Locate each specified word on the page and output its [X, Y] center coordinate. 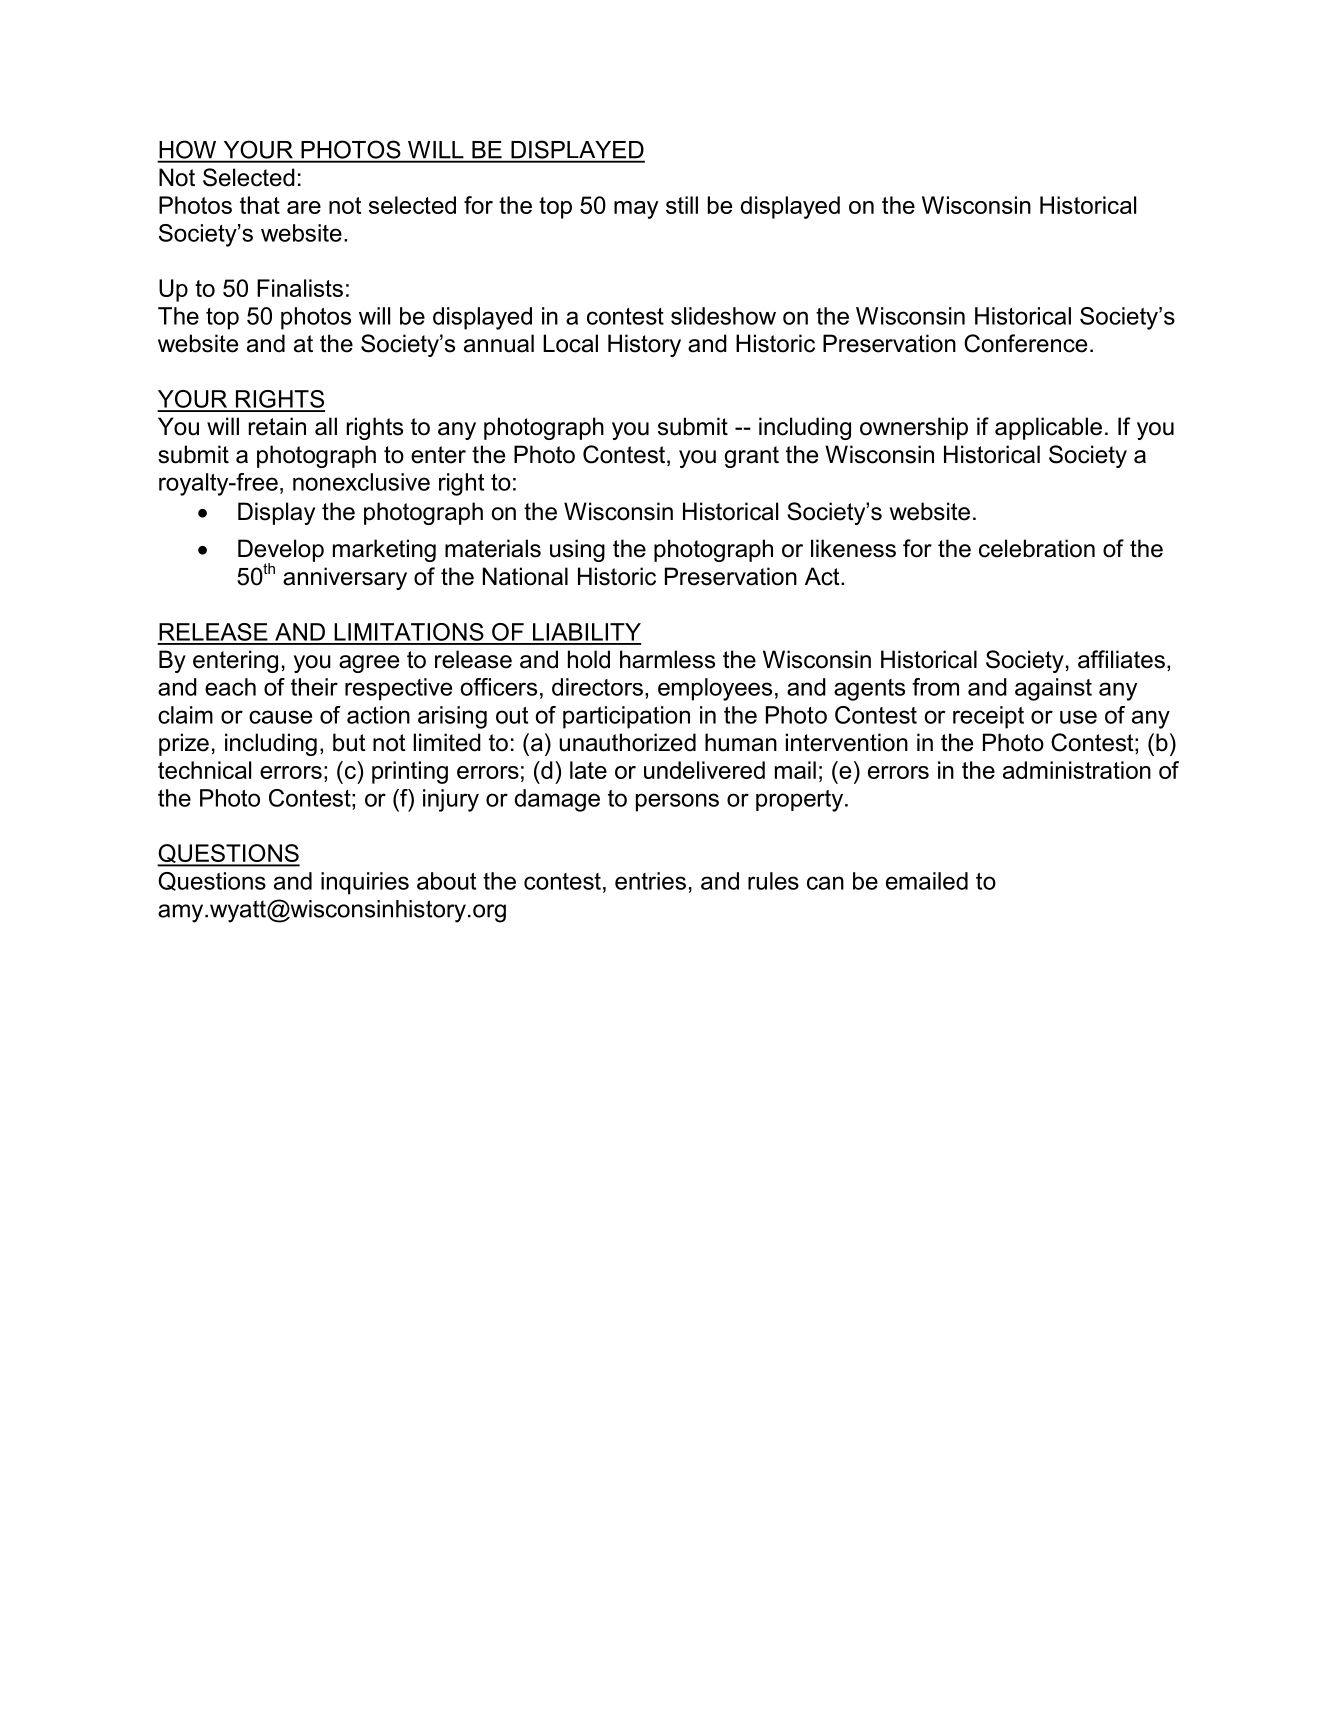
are [304, 207]
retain [277, 426]
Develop [281, 551]
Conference [1025, 343]
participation [626, 717]
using [577, 550]
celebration [1037, 548]
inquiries [365, 883]
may [636, 210]
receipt [988, 717]
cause [280, 717]
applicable [1048, 428]
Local [570, 343]
